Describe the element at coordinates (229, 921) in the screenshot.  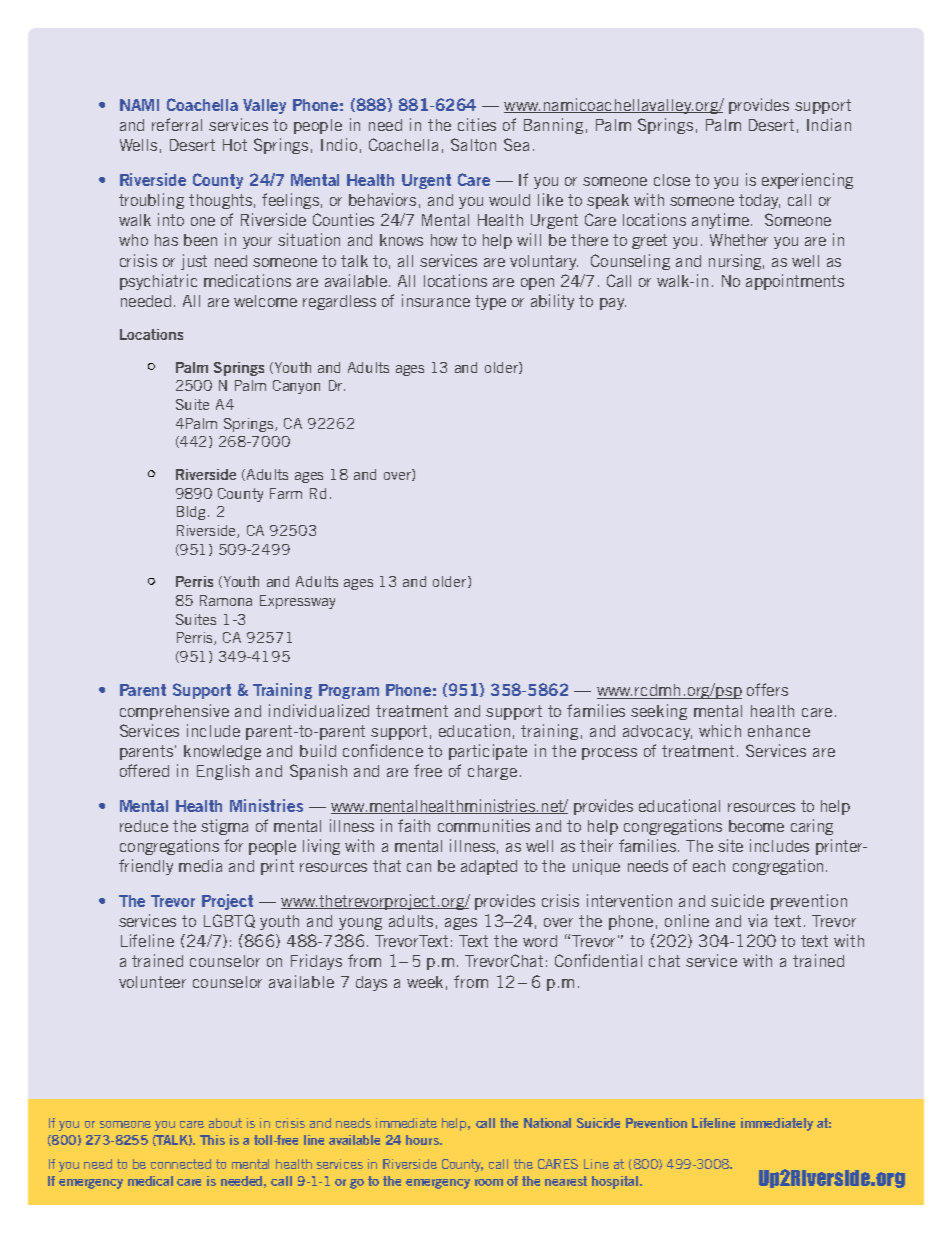
I see `LGBTQ` at that location.
